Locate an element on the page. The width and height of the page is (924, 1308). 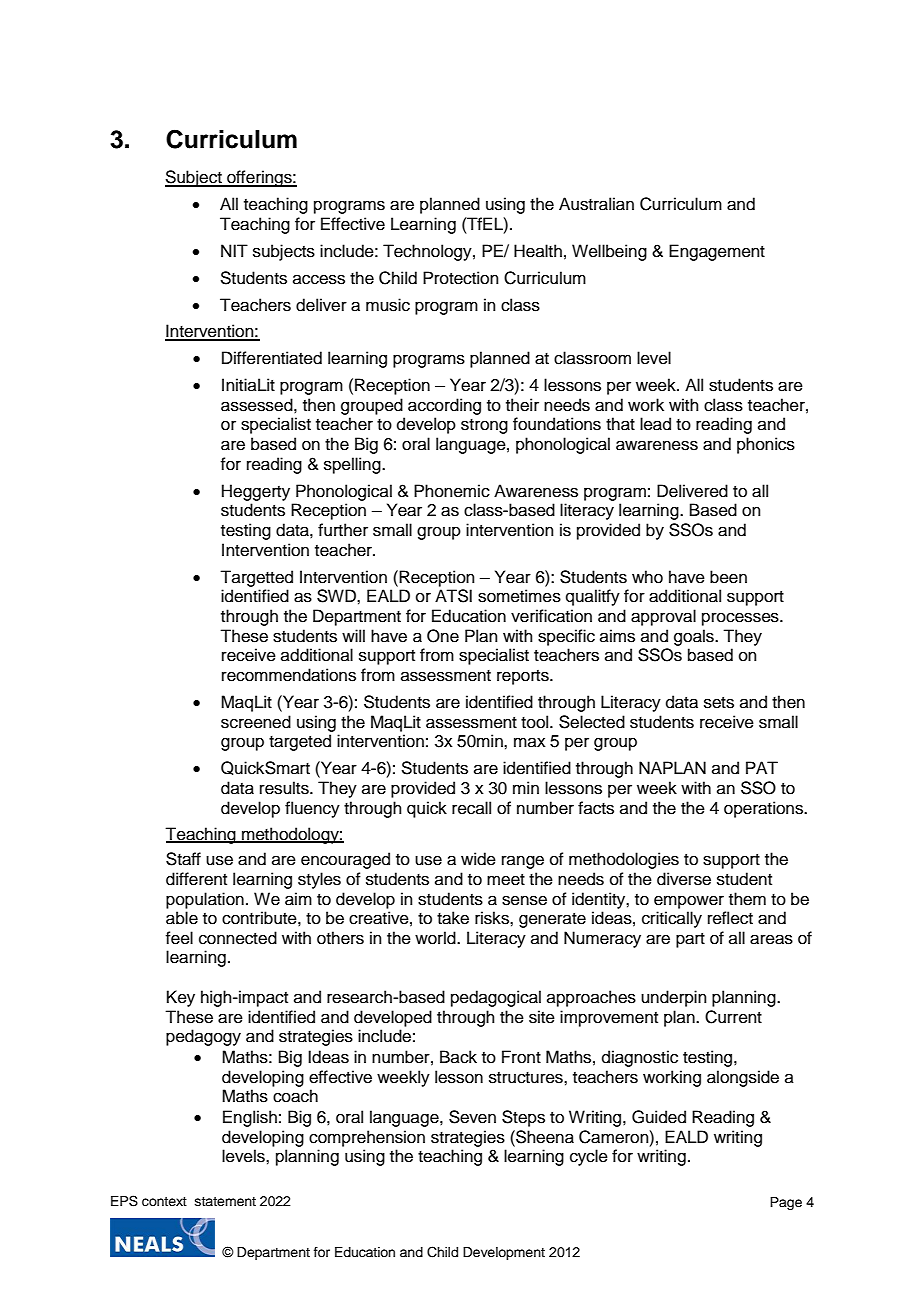
Protection is located at coordinates (461, 278).
